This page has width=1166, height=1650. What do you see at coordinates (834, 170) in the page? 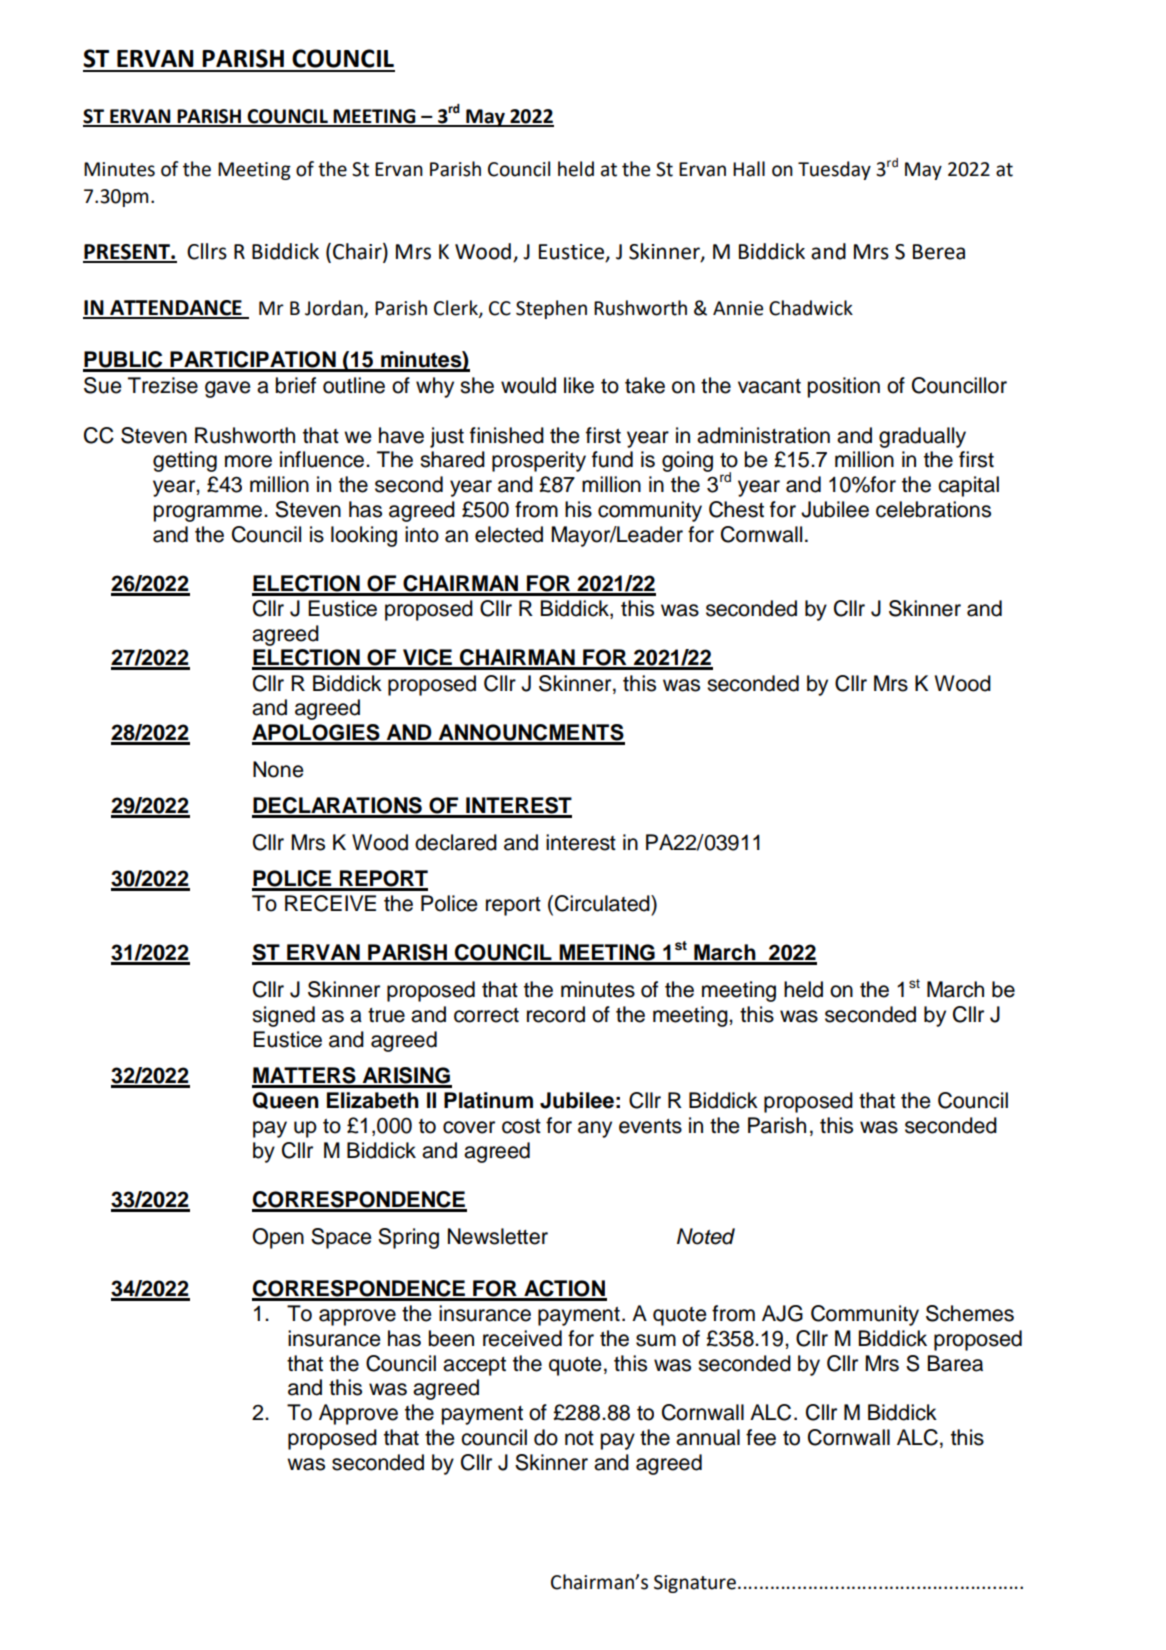
I see `Tuesday` at bounding box center [834, 170].
